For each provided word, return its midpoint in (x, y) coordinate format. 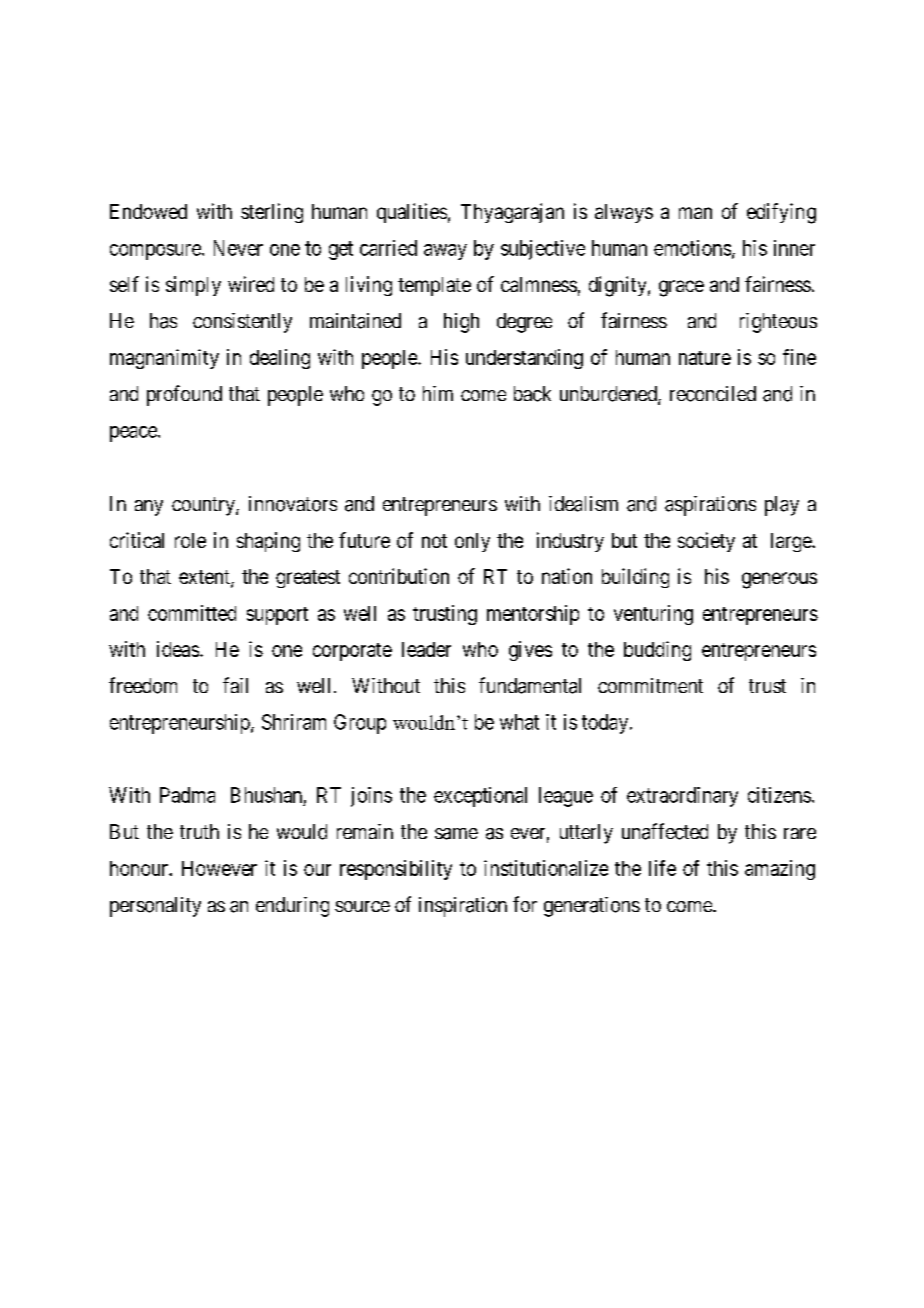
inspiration (463, 907)
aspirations (710, 506)
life (662, 868)
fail (235, 685)
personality (155, 907)
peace (134, 434)
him (438, 393)
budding (657, 651)
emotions (692, 248)
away (445, 252)
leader (426, 649)
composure (156, 252)
